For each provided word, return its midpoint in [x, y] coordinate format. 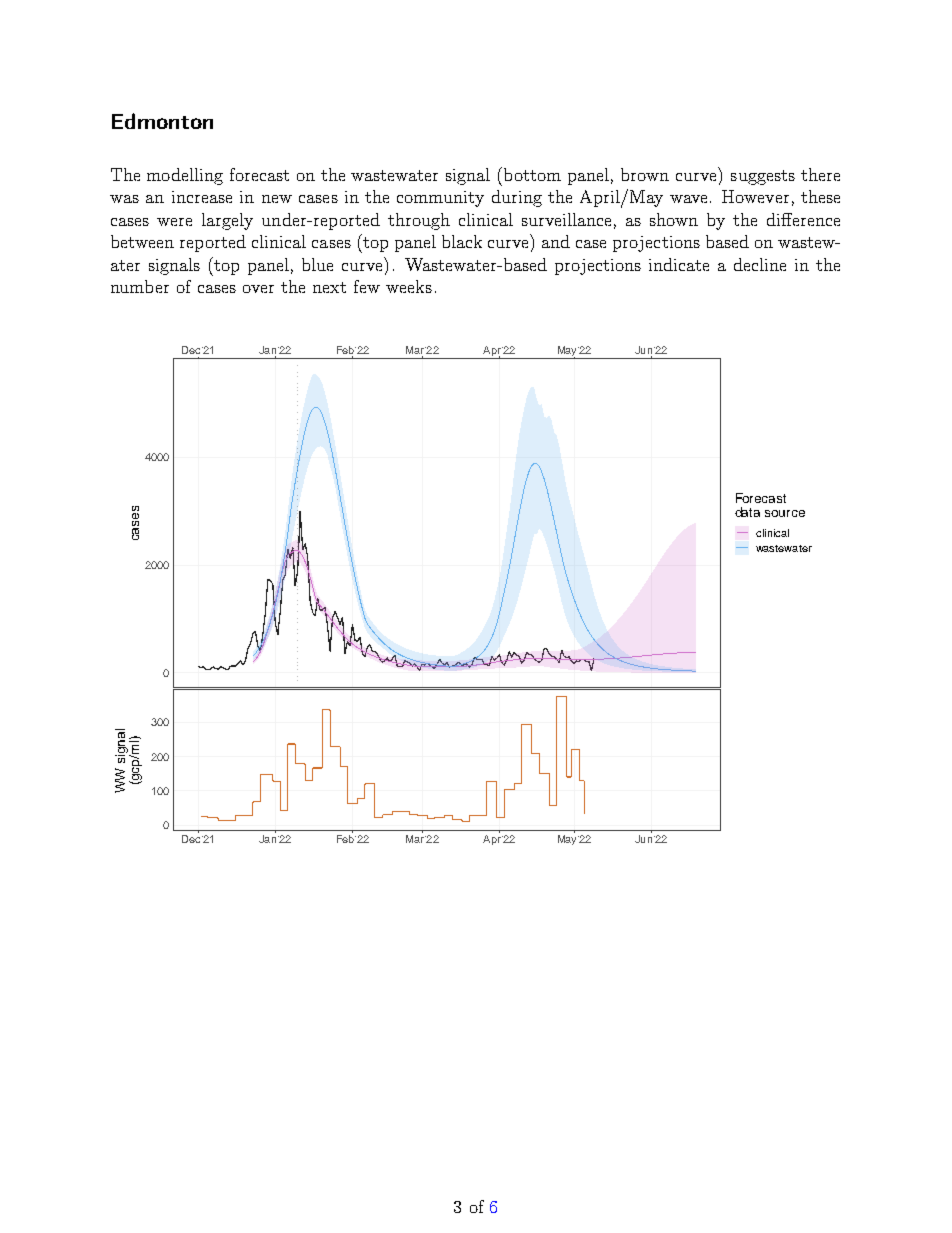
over [258, 289]
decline [760, 264]
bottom [532, 174]
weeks [409, 286]
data [747, 512]
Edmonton [162, 121]
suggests [763, 177]
